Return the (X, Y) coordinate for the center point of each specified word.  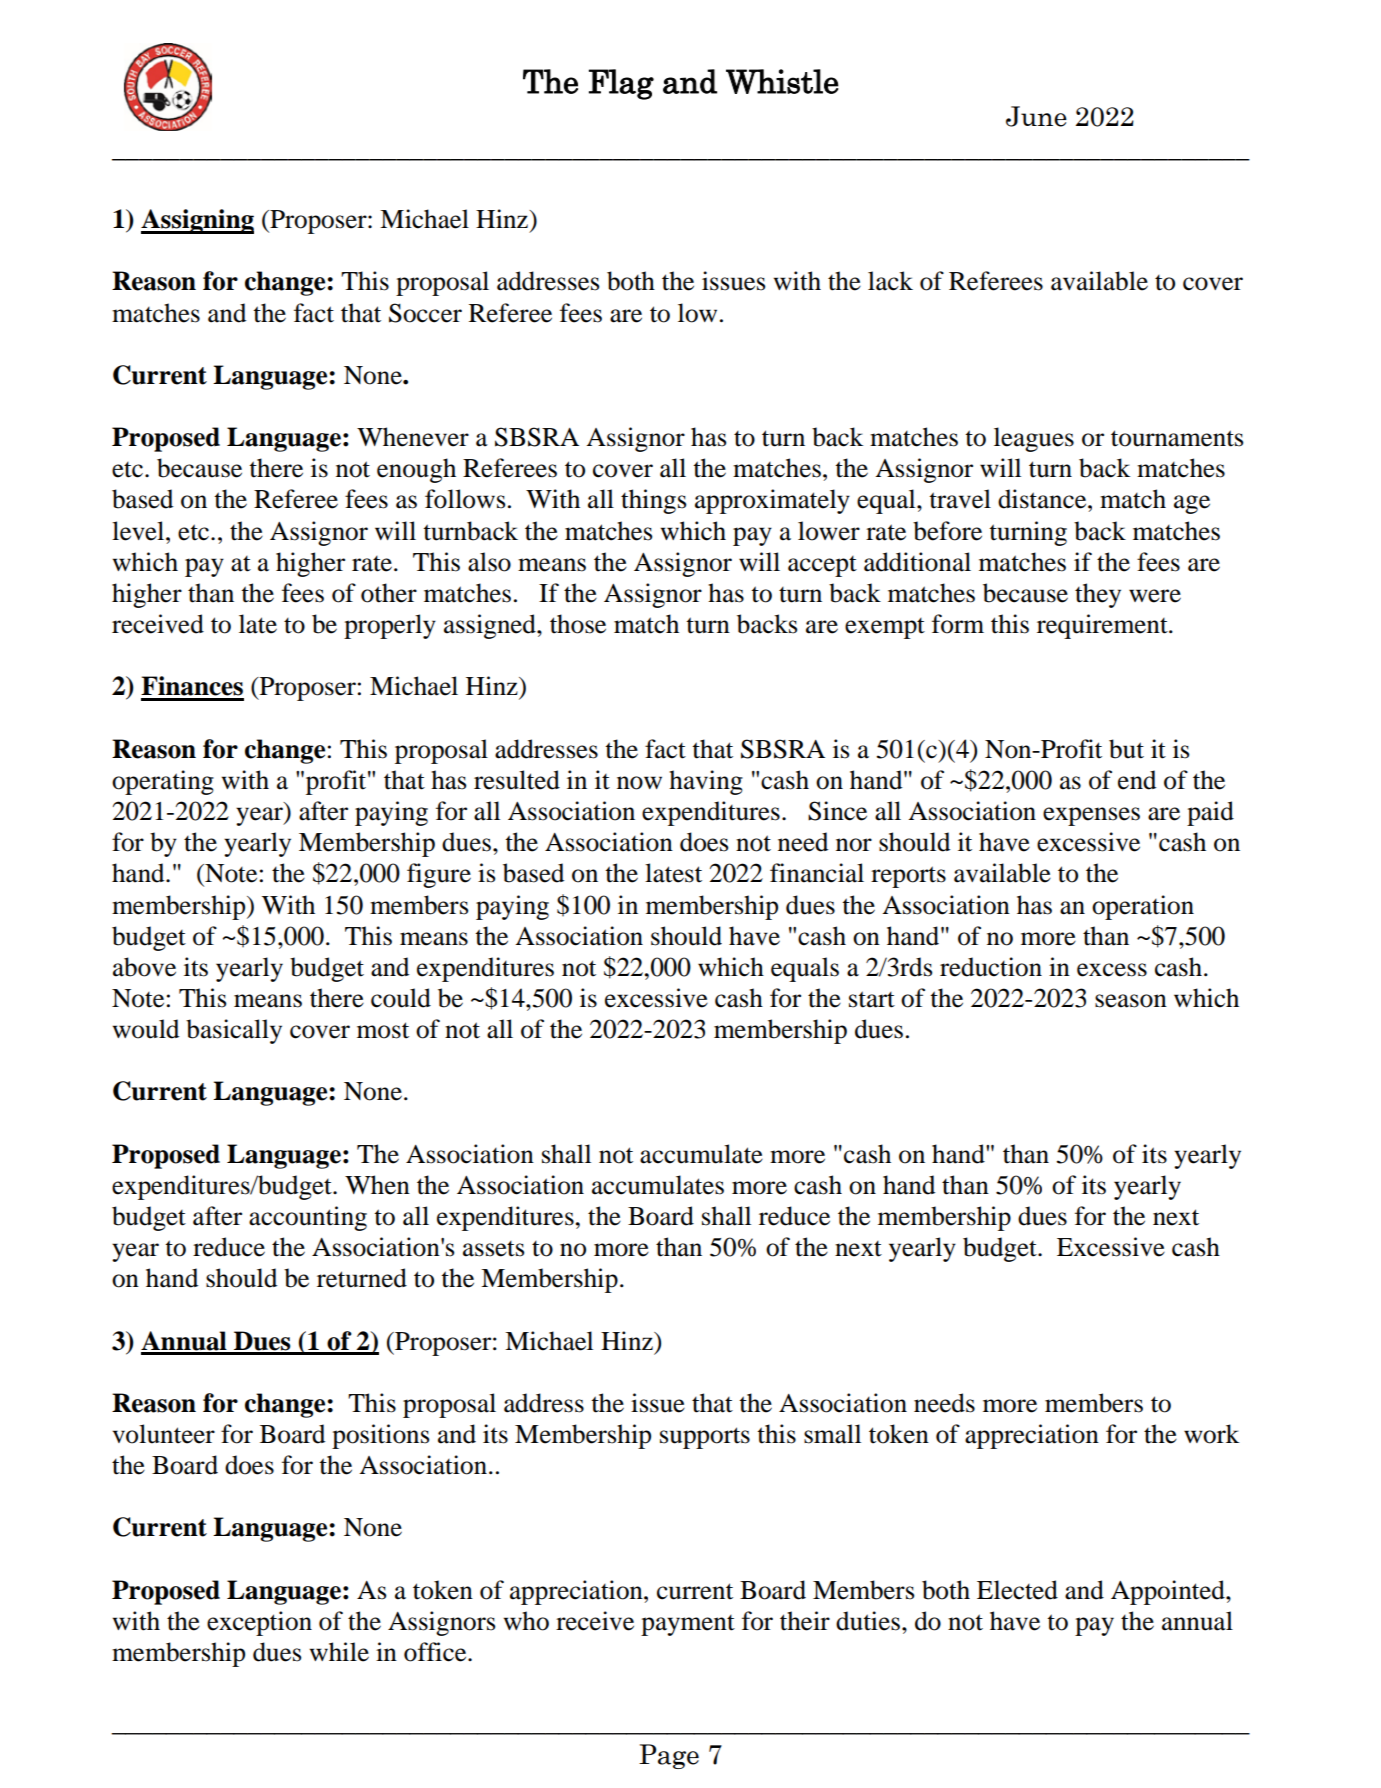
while (339, 1652)
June (1036, 116)
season (1131, 1001)
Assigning (197, 221)
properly (390, 626)
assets (493, 1249)
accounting (308, 1218)
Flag (621, 84)
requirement (1103, 626)
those (578, 624)
